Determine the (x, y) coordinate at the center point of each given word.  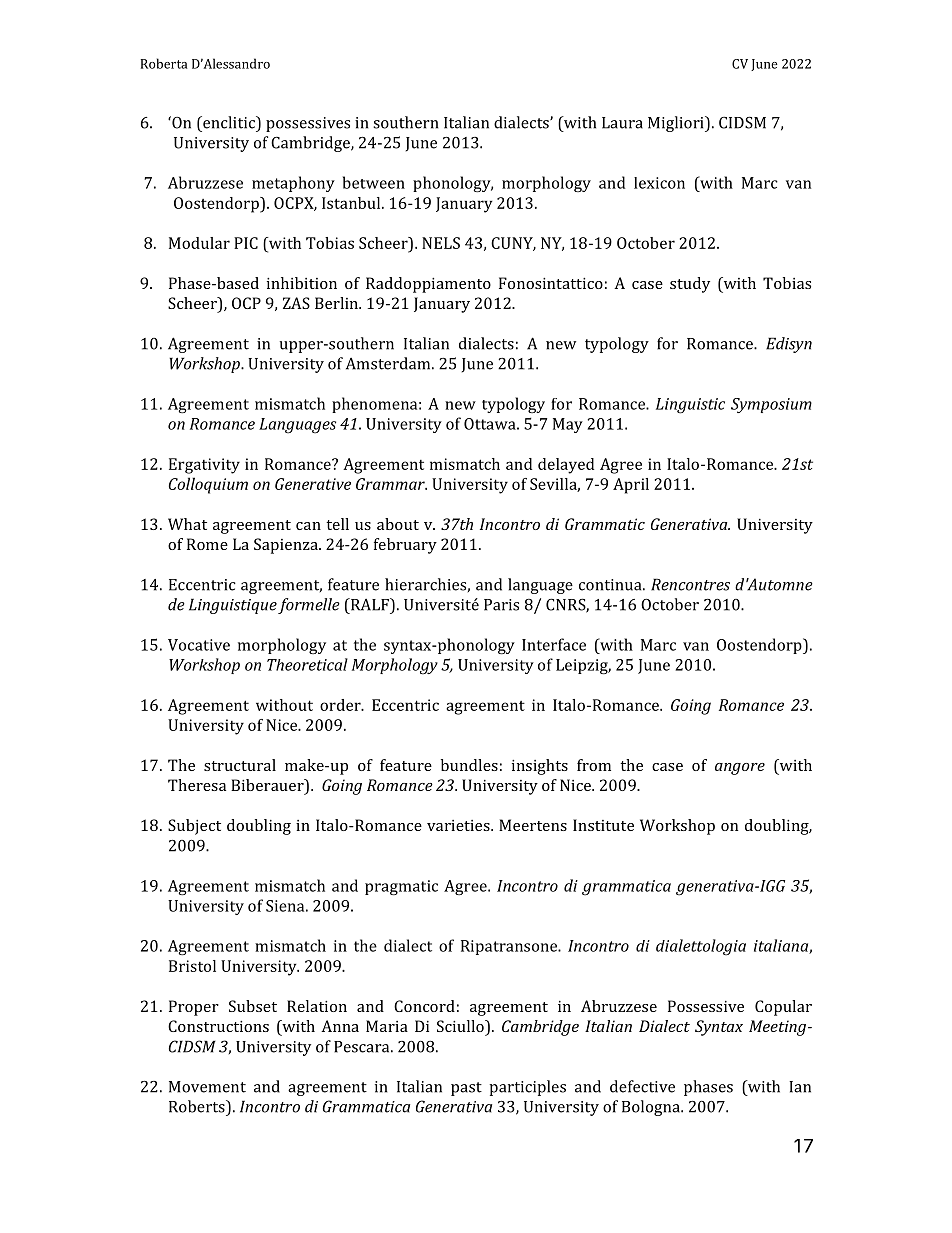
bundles (469, 765)
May (568, 425)
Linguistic (690, 406)
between (374, 182)
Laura (622, 123)
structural (240, 765)
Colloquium (208, 485)
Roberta (164, 63)
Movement (207, 1087)
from (594, 765)
